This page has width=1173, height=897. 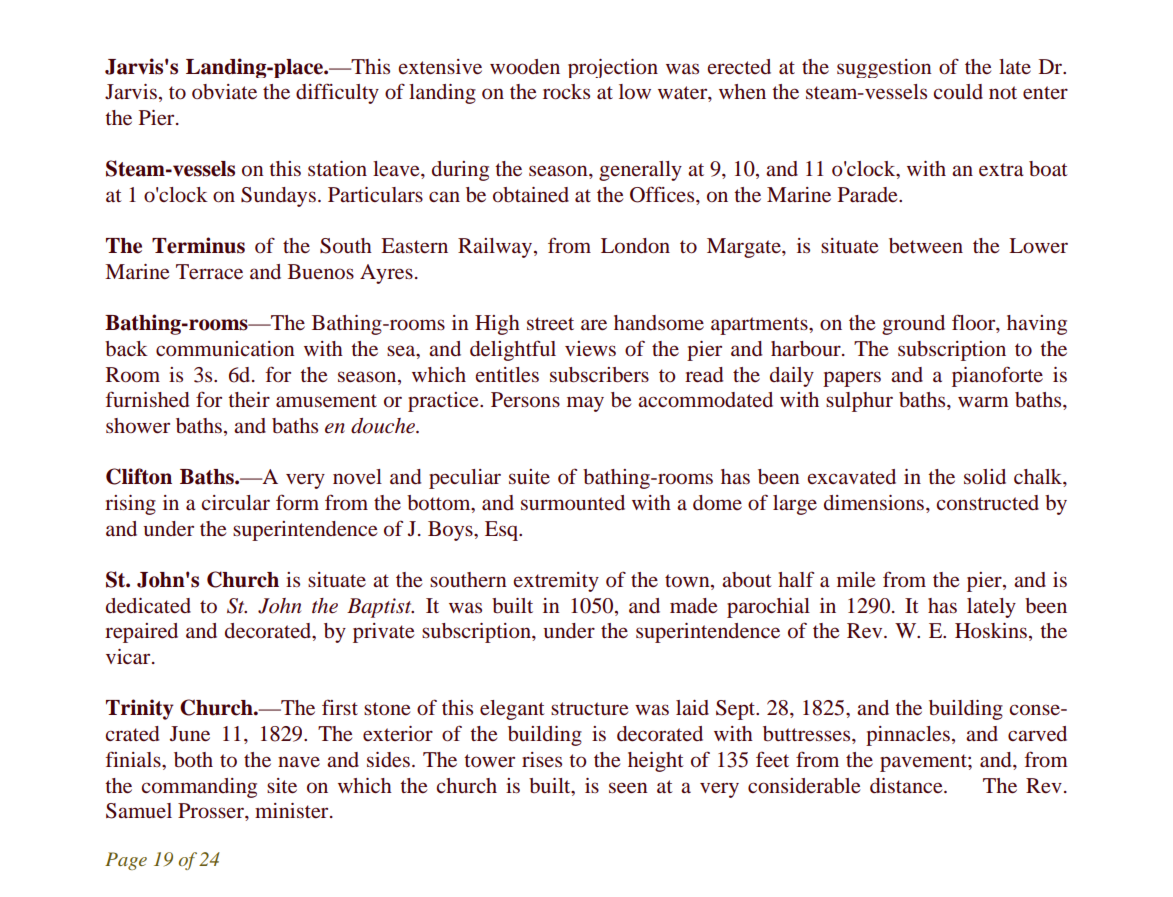 What do you see at coordinates (856, 580) in the page?
I see `mile` at bounding box center [856, 580].
